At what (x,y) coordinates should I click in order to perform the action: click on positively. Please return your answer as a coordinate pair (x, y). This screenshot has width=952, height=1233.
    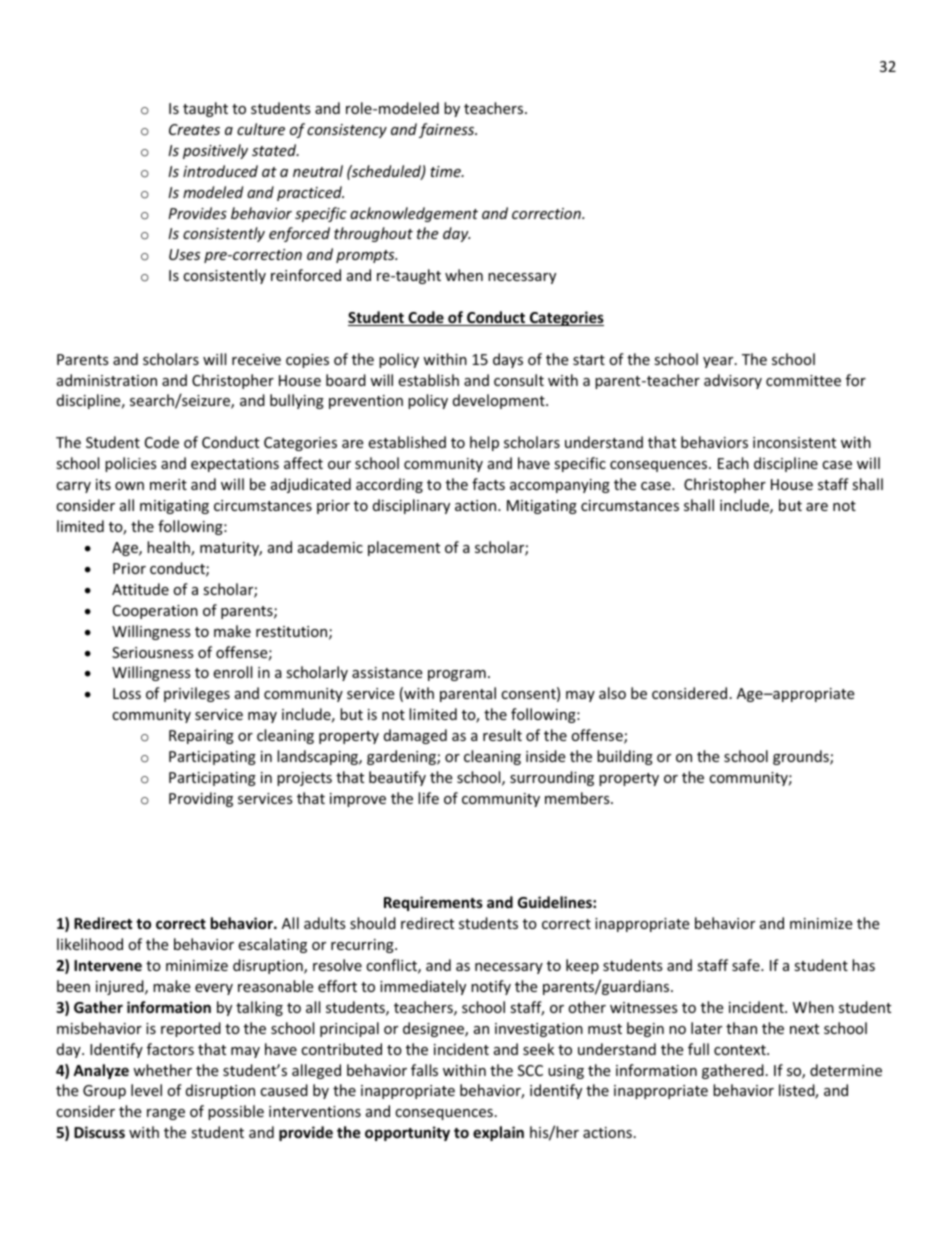
    Looking at the image, I should click on (215, 151).
